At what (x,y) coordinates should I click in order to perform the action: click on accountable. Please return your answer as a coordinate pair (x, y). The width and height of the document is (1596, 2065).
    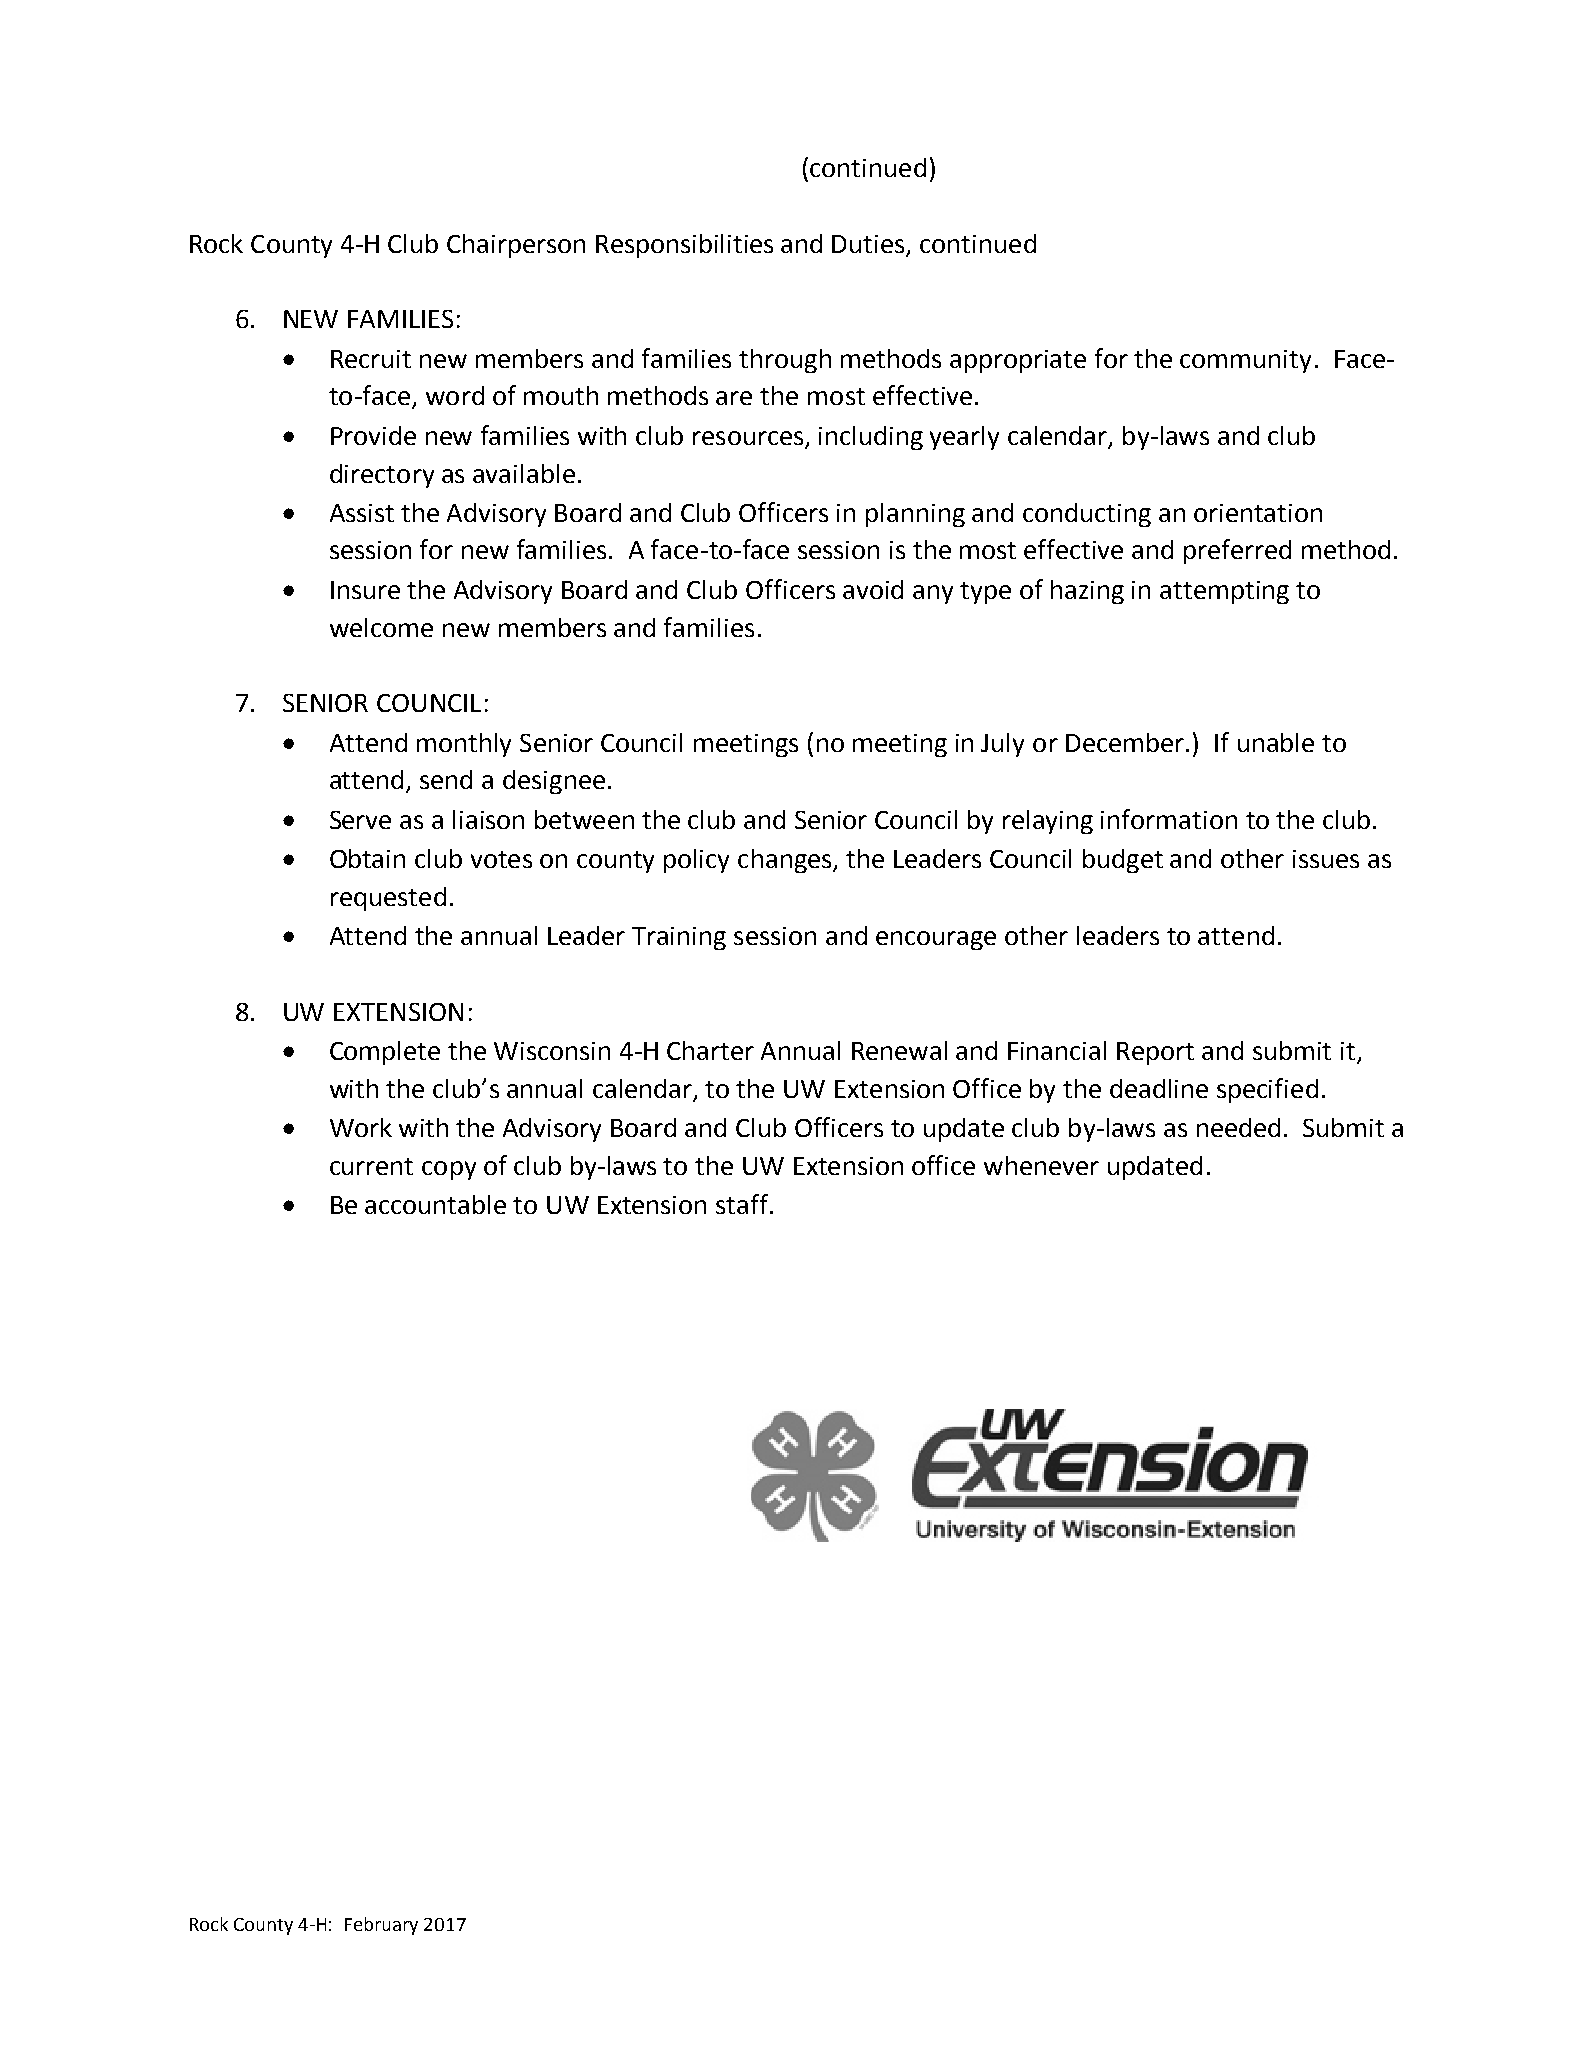
    Looking at the image, I should click on (435, 1204).
